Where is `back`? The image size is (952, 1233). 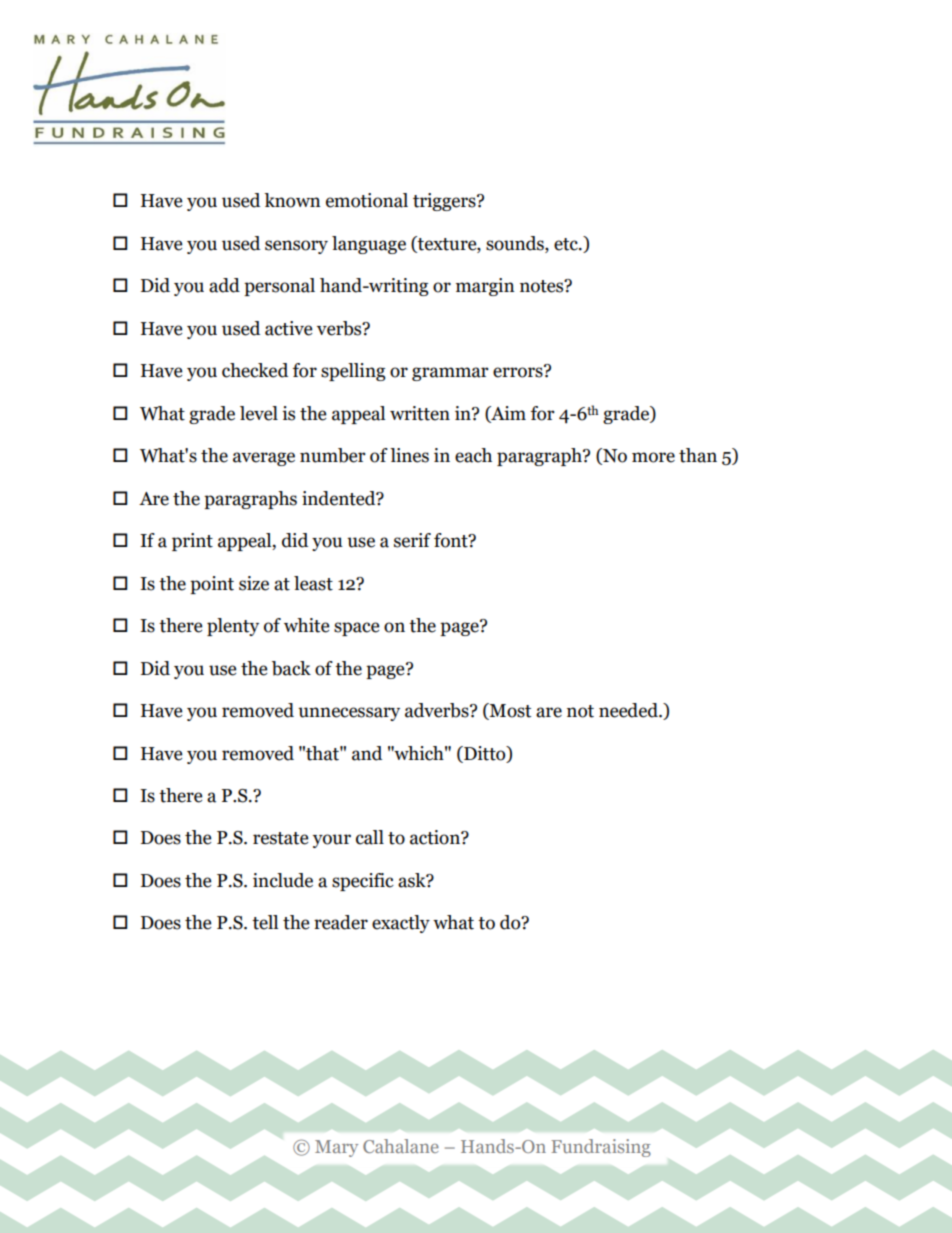 back is located at coordinates (291, 668).
